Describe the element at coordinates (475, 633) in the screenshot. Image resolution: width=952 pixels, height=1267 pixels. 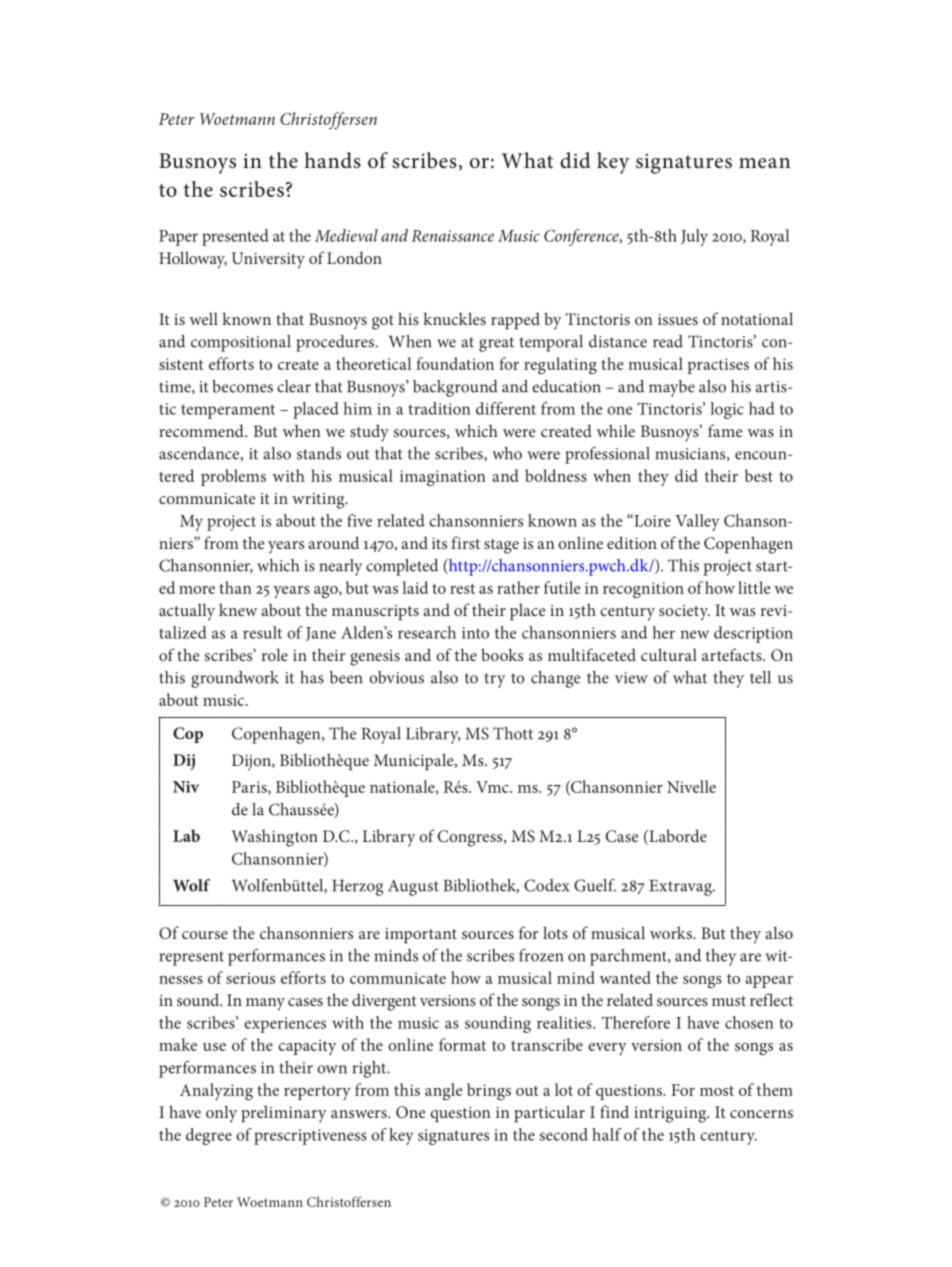
I see `into` at that location.
